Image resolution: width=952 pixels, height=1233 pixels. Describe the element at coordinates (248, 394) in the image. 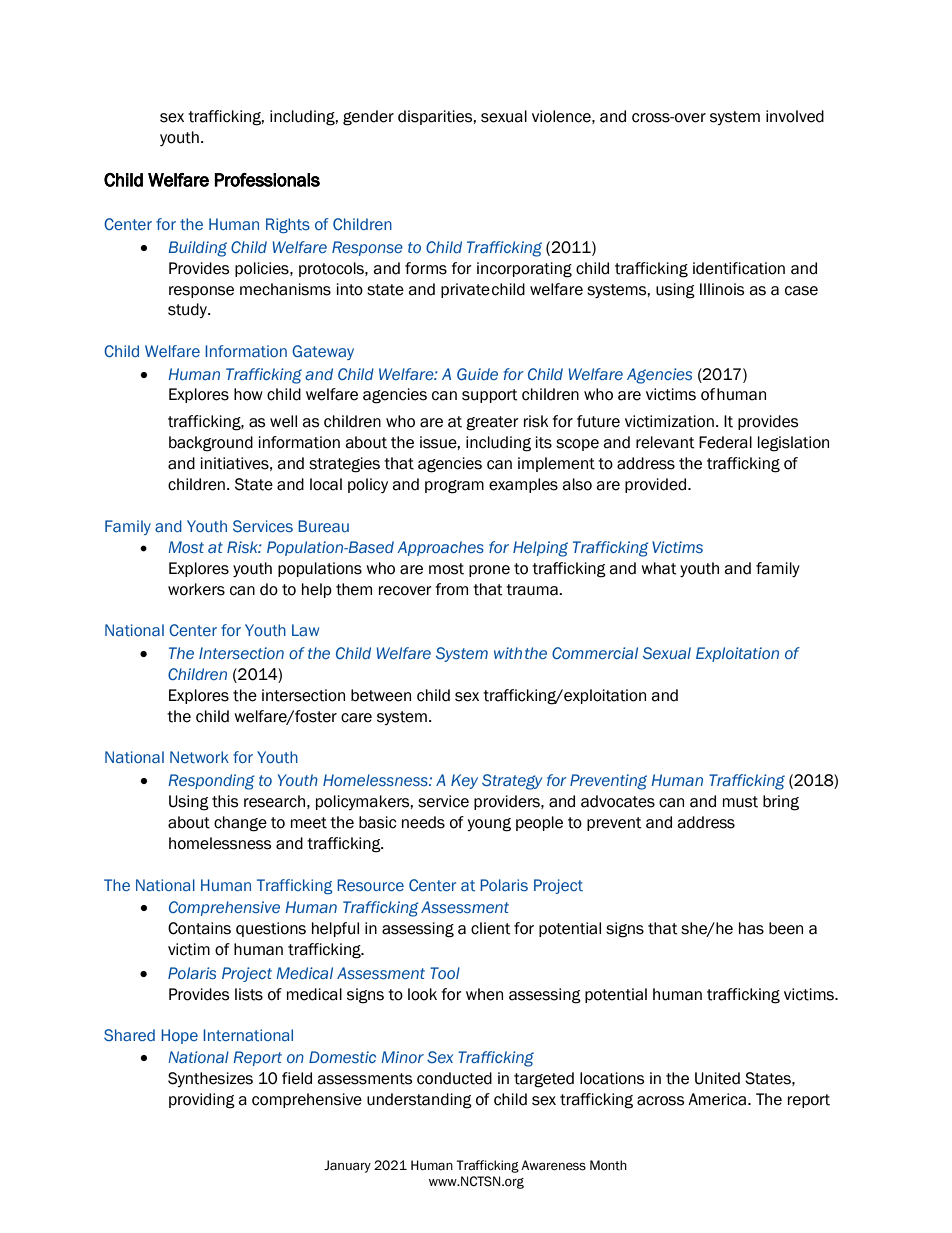

I see `how` at that location.
